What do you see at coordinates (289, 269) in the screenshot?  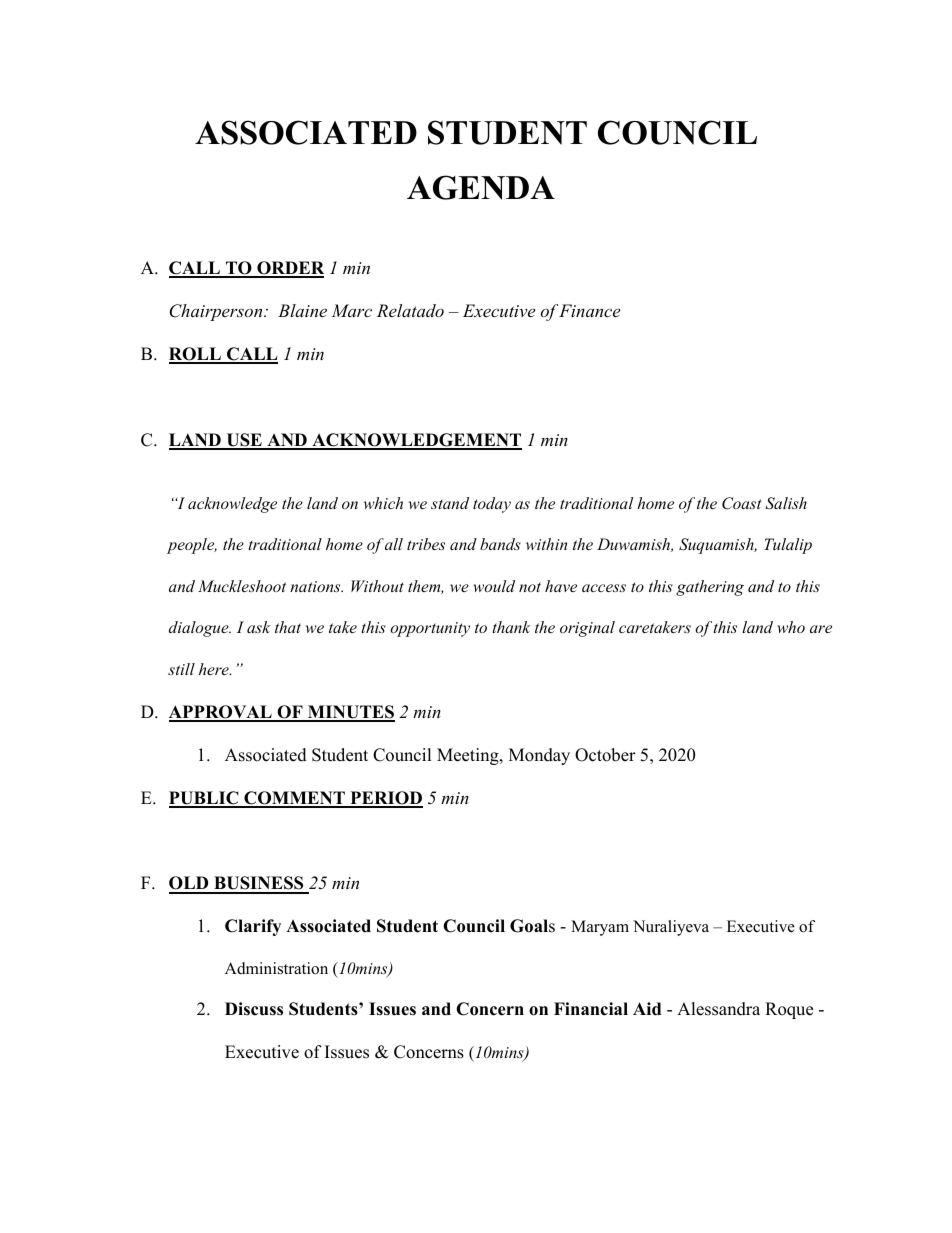 I see `ORDER` at bounding box center [289, 269].
